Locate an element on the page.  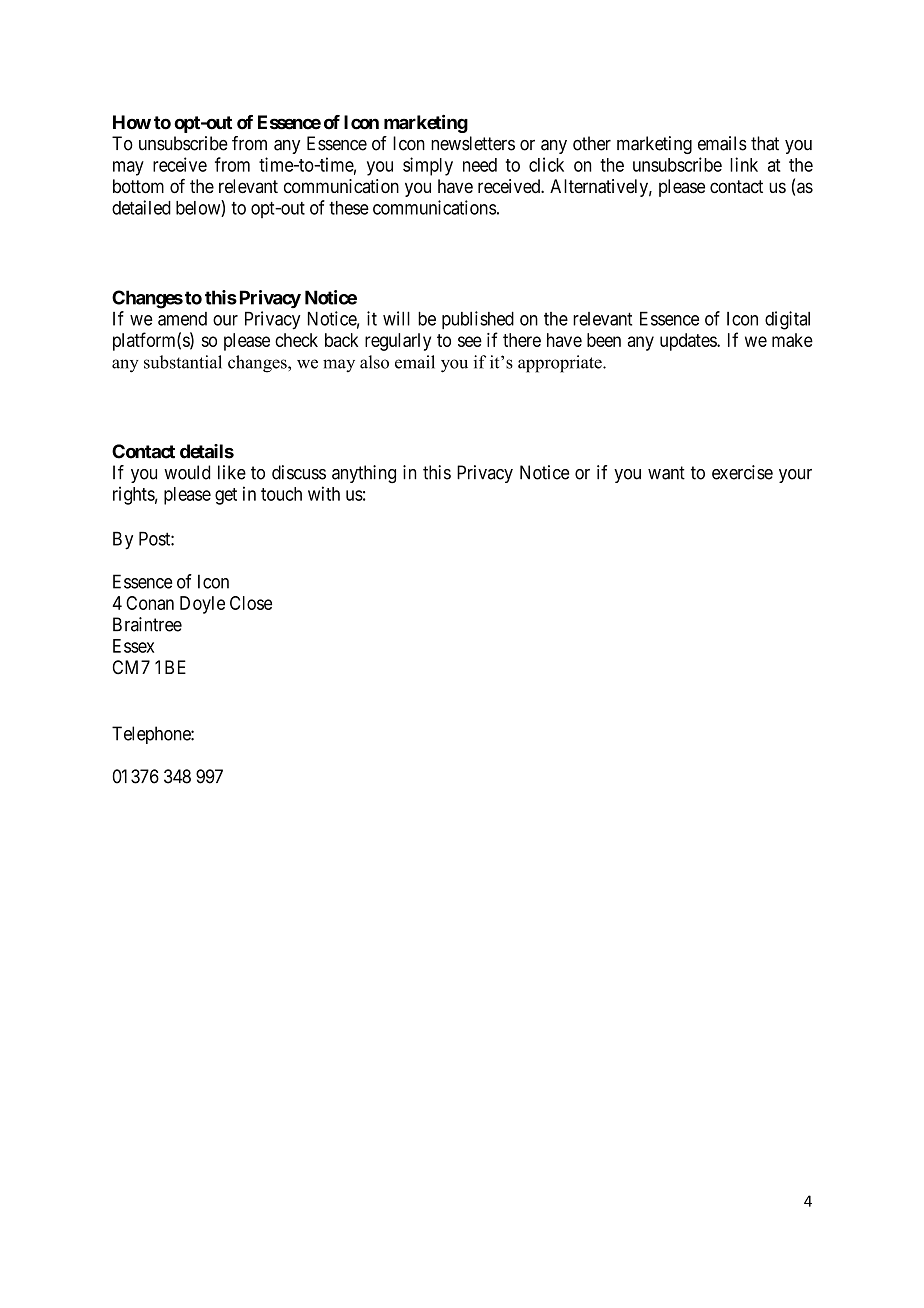
need is located at coordinates (480, 165).
